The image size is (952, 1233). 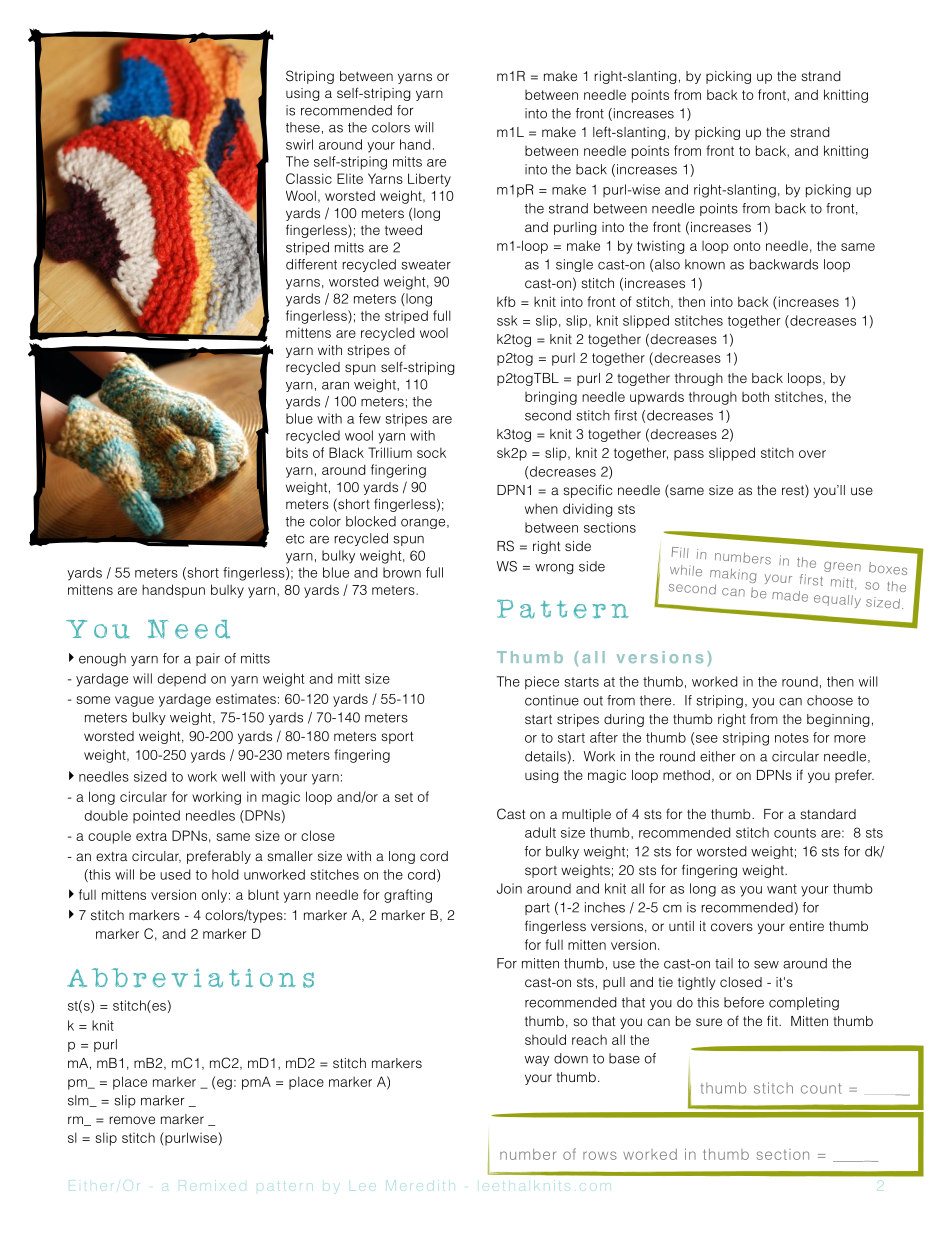 I want to click on onto, so click(x=747, y=246).
